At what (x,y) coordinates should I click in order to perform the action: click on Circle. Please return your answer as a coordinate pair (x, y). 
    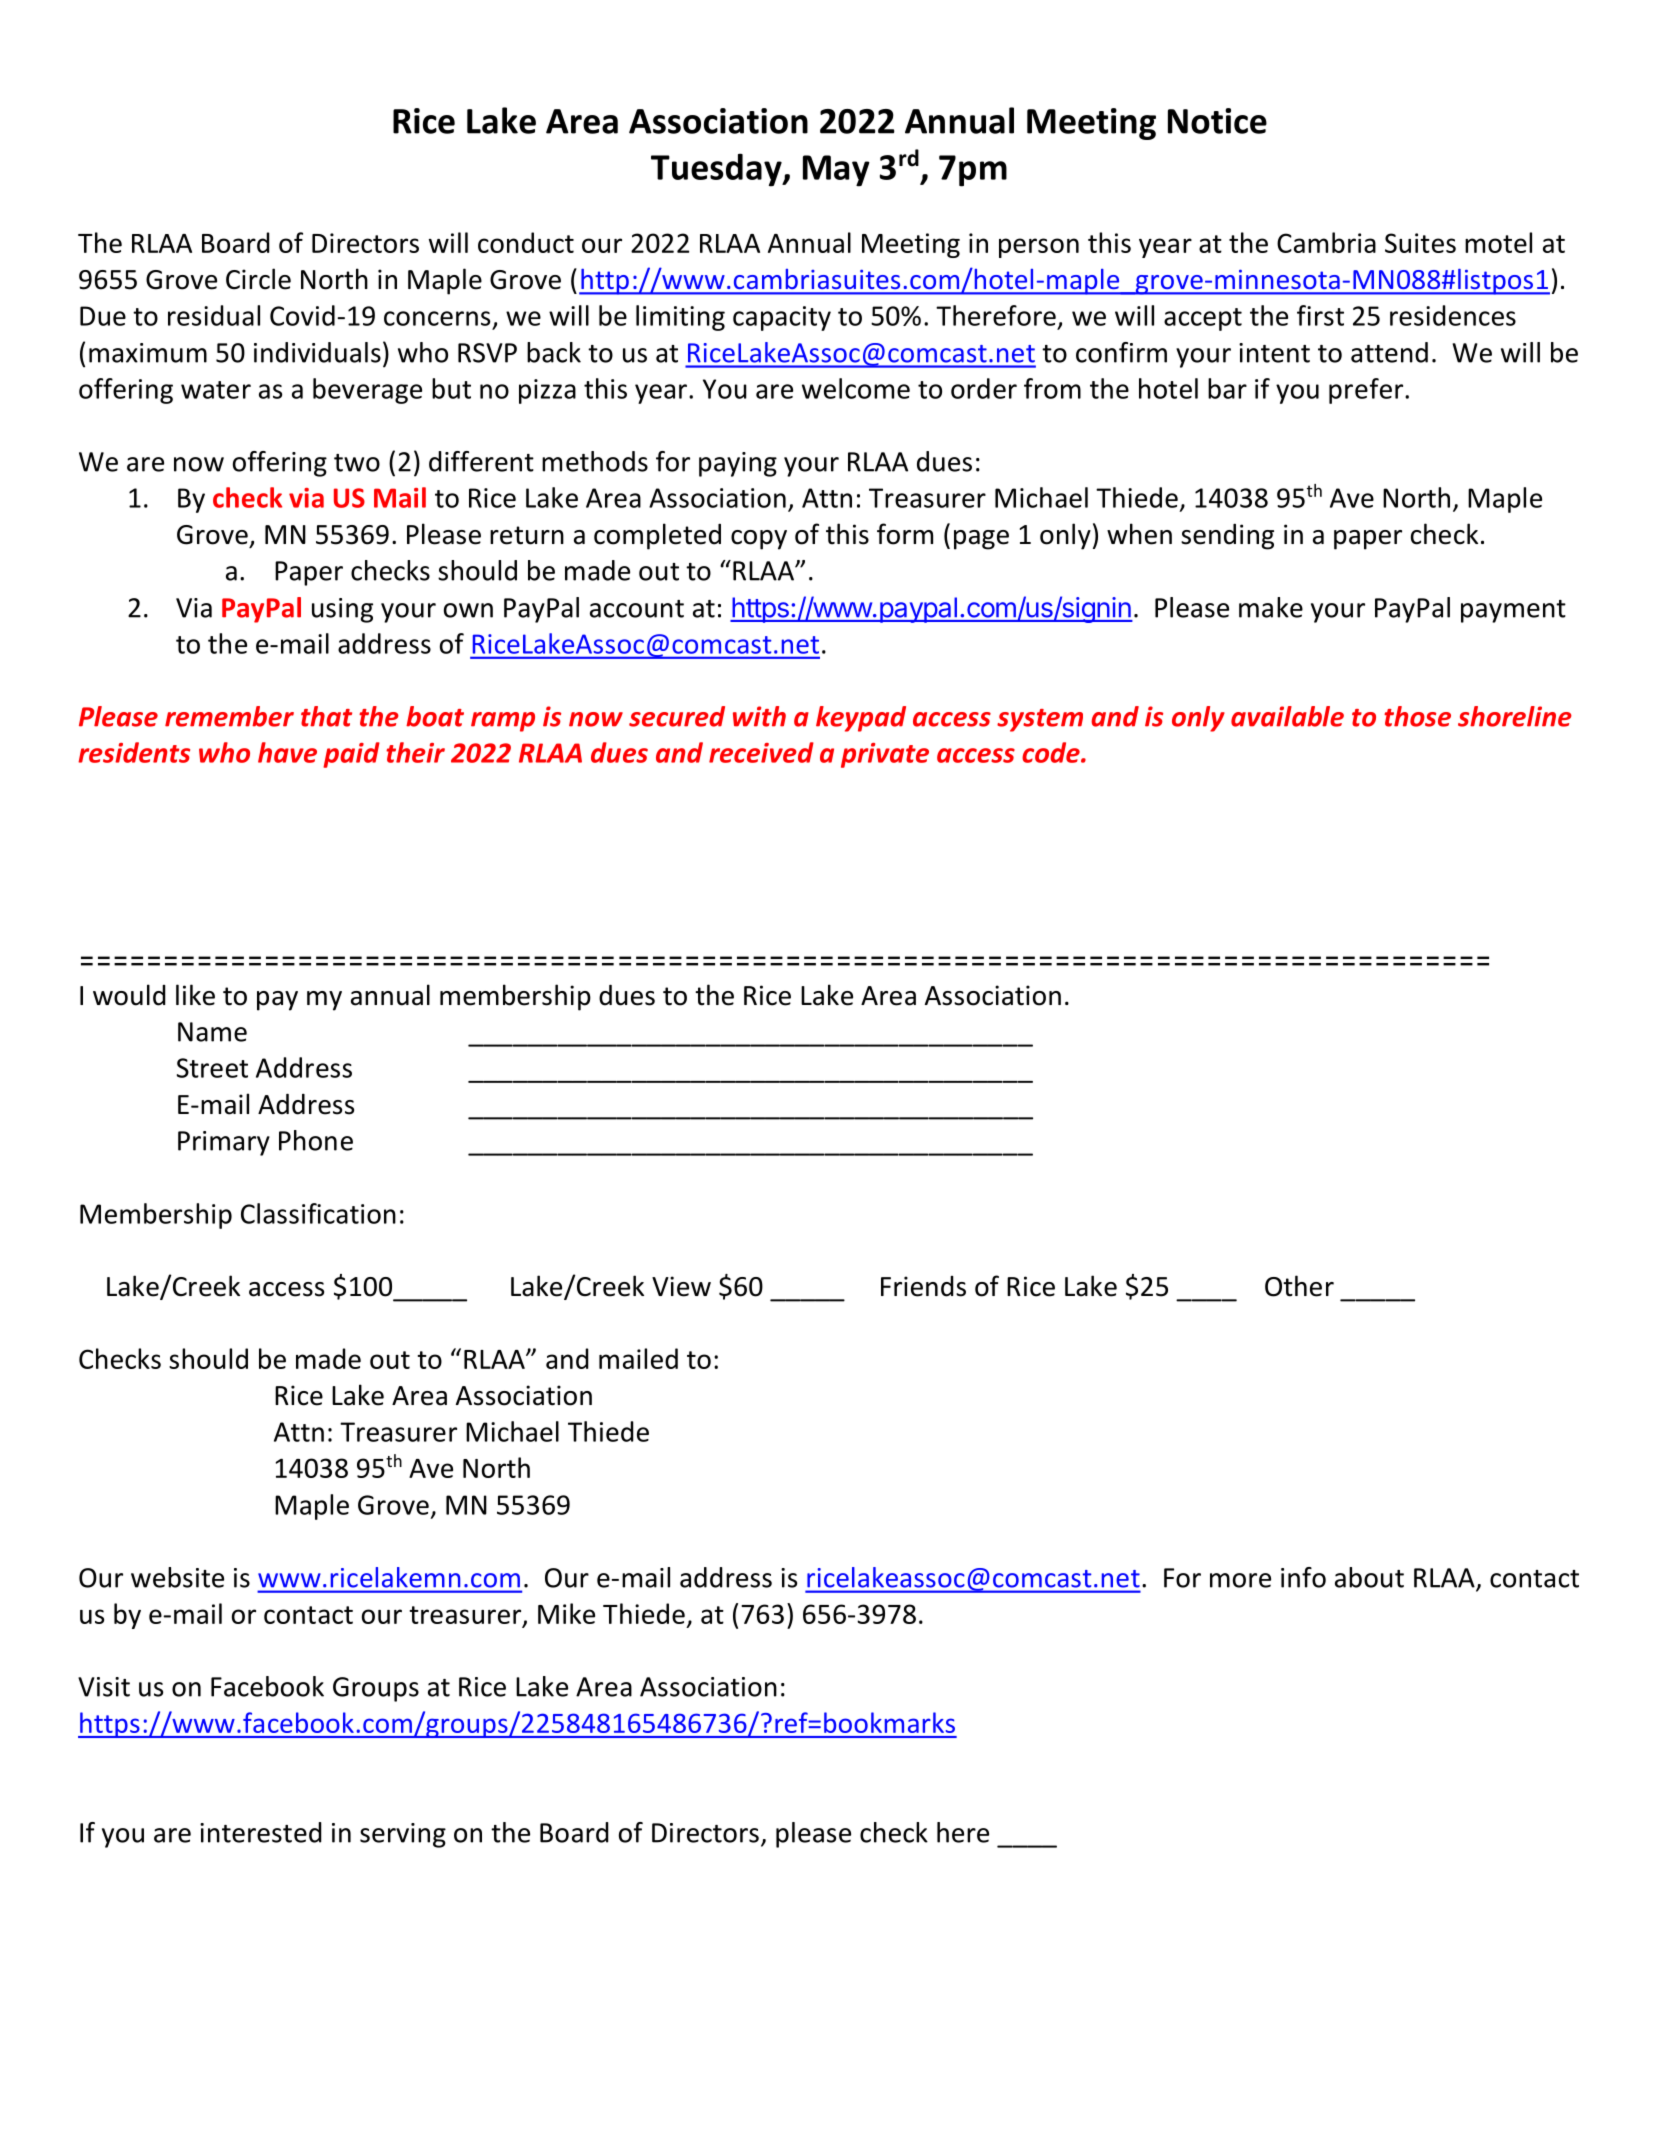
    Looking at the image, I should click on (258, 279).
